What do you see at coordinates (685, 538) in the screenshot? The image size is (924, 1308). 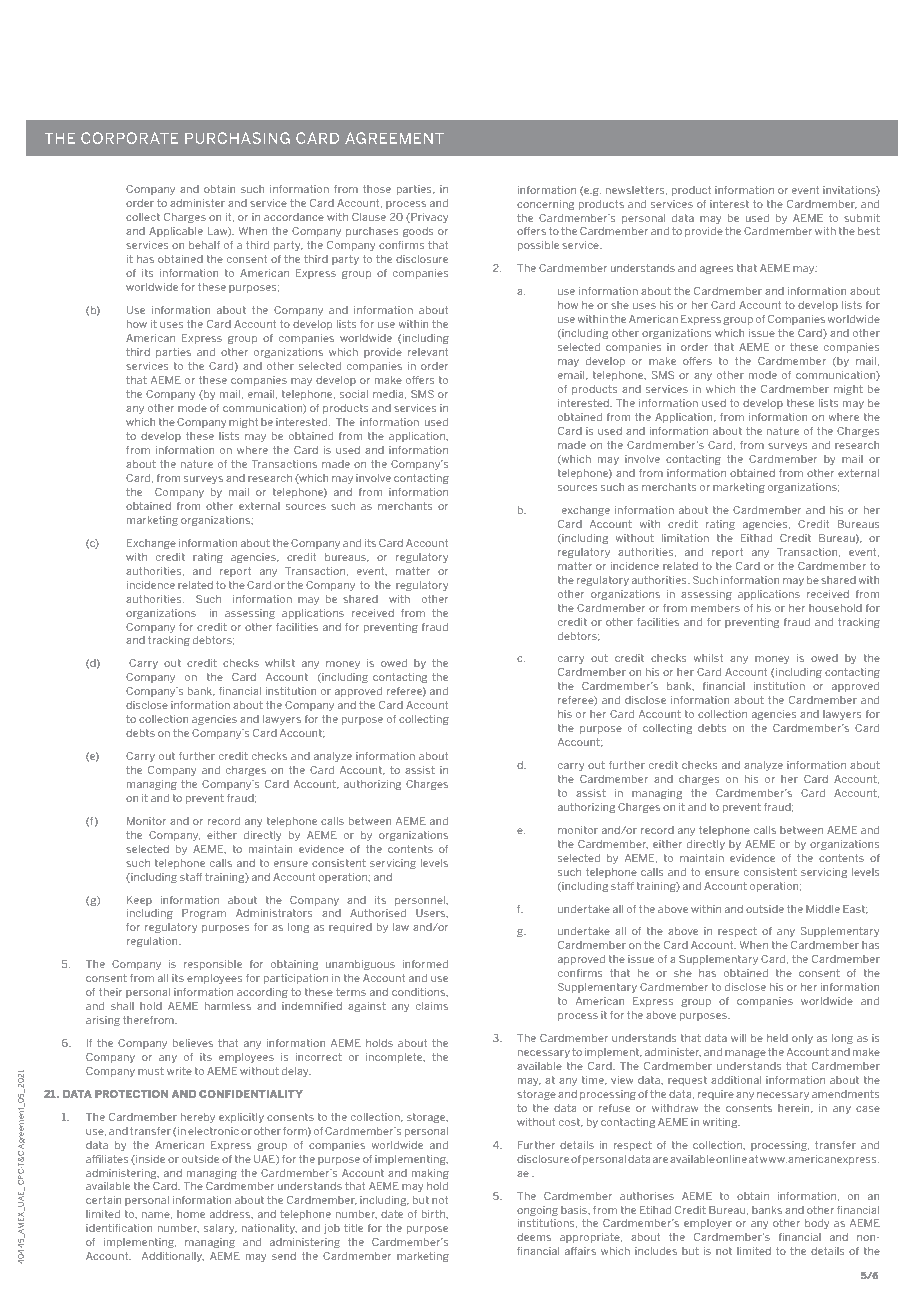 I see `limitation` at bounding box center [685, 538].
